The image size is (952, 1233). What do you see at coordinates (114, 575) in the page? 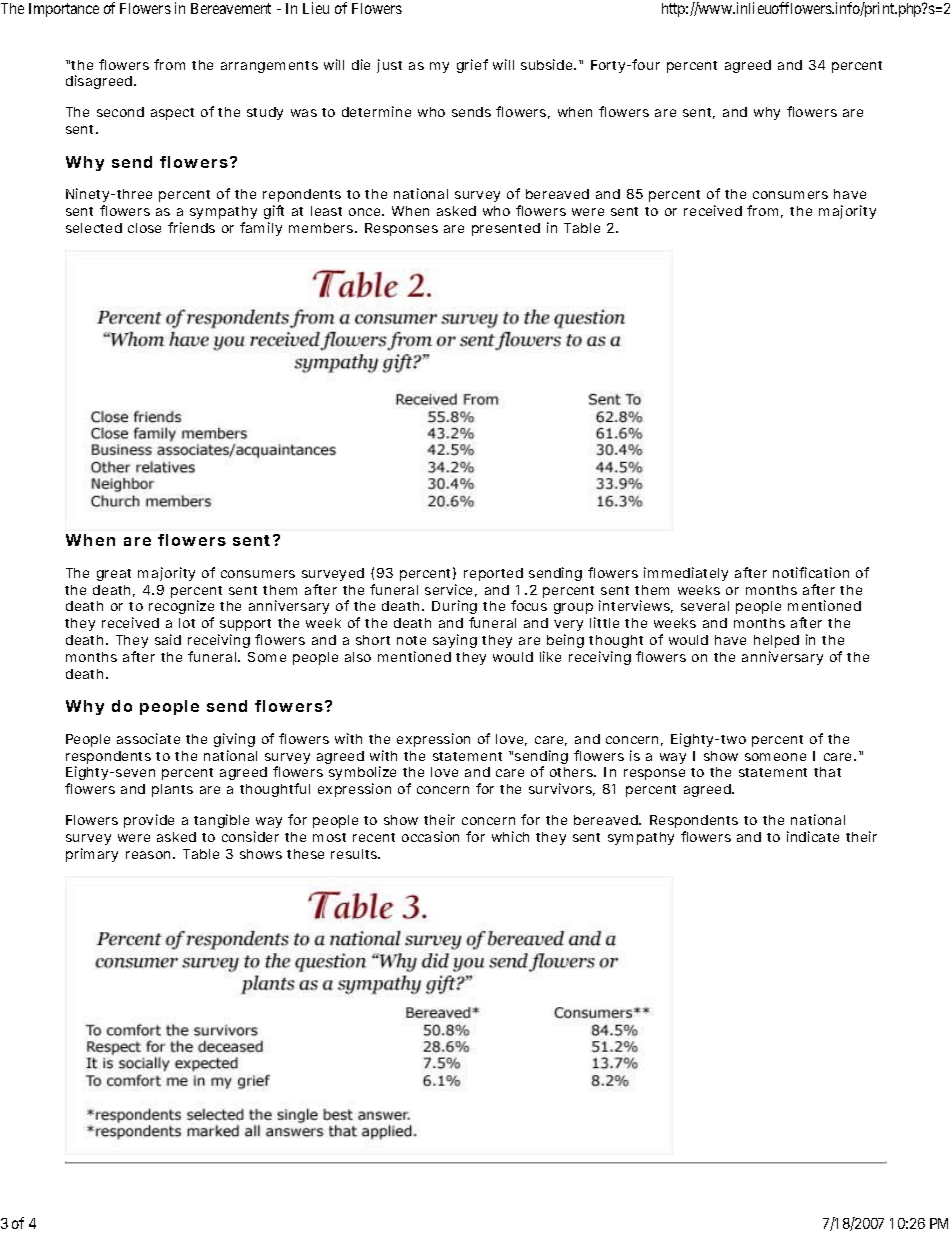
I see `great` at bounding box center [114, 575].
